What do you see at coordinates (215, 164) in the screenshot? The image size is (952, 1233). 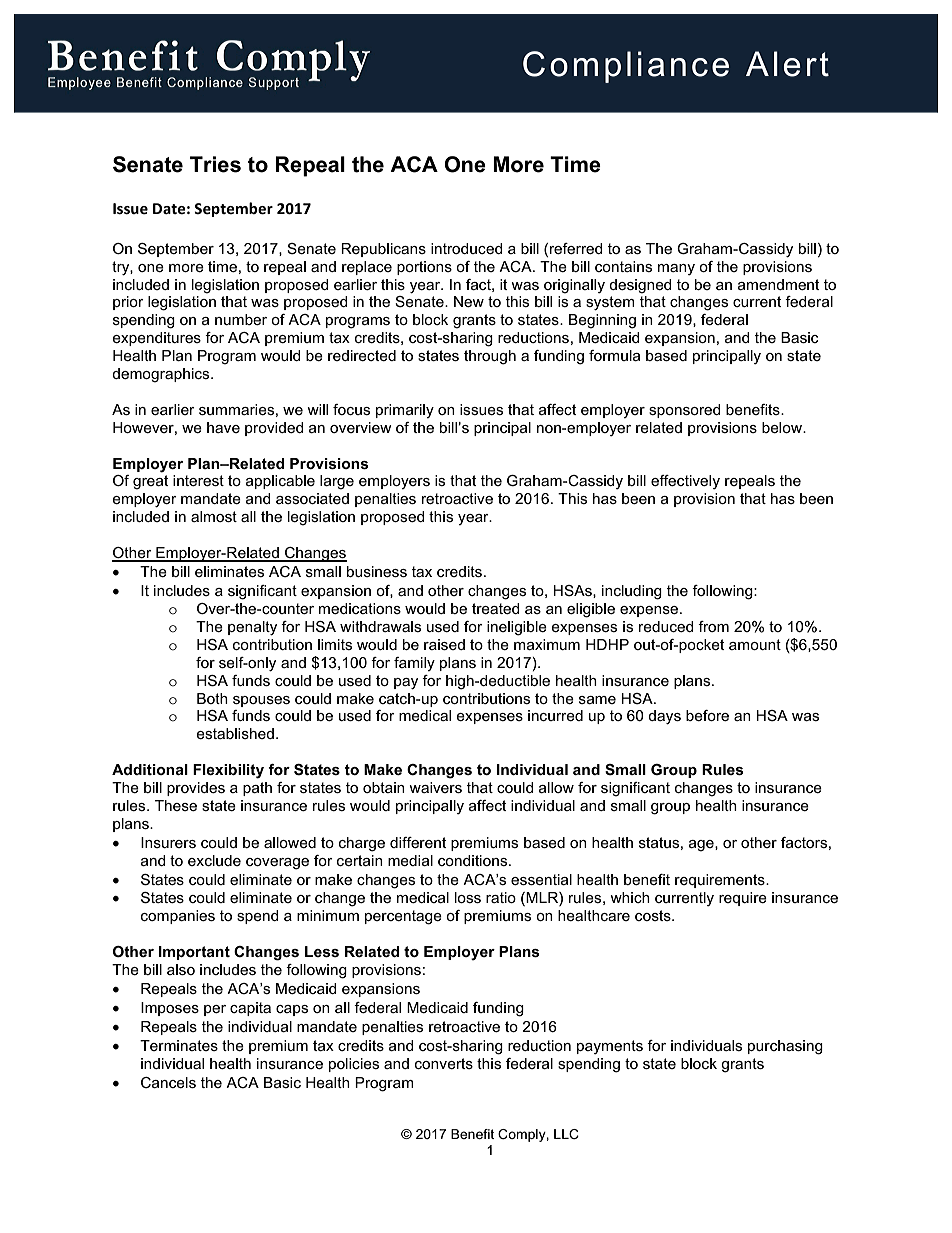 I see `Tries` at bounding box center [215, 164].
